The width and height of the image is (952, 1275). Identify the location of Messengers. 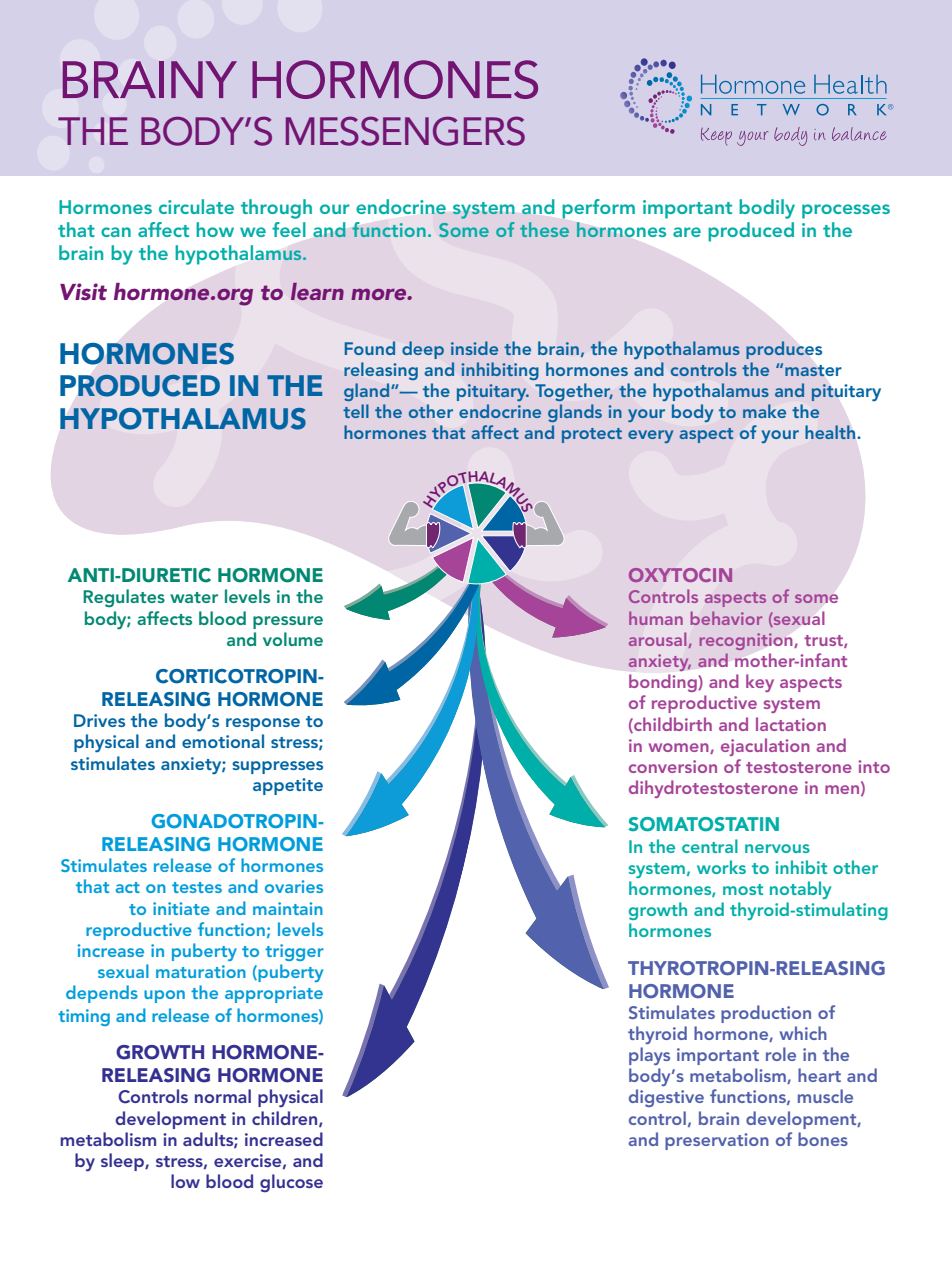
(405, 131).
